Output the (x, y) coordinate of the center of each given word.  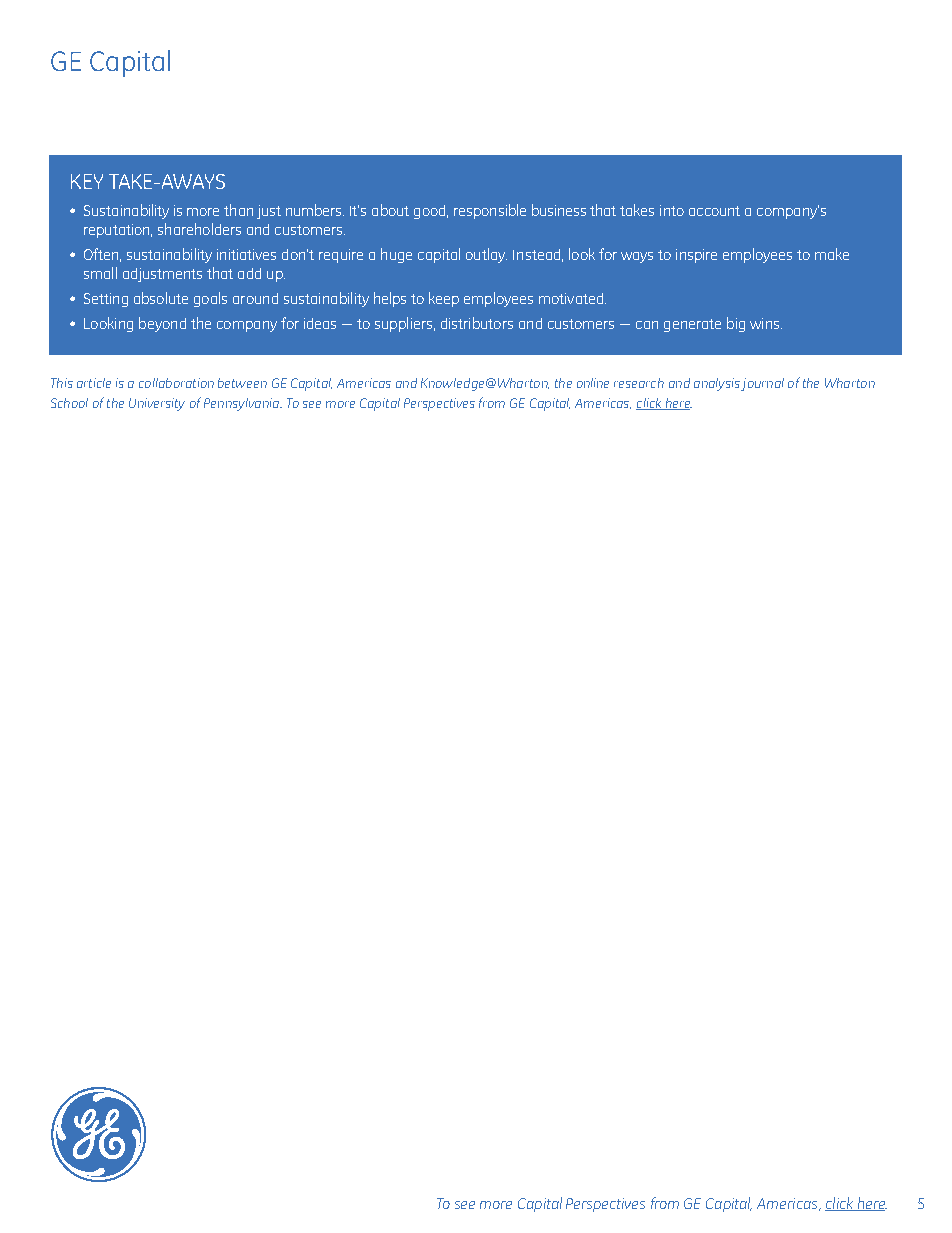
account (714, 211)
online (593, 383)
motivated (572, 298)
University (157, 404)
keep (444, 299)
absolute (161, 298)
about (390, 210)
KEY (87, 181)
